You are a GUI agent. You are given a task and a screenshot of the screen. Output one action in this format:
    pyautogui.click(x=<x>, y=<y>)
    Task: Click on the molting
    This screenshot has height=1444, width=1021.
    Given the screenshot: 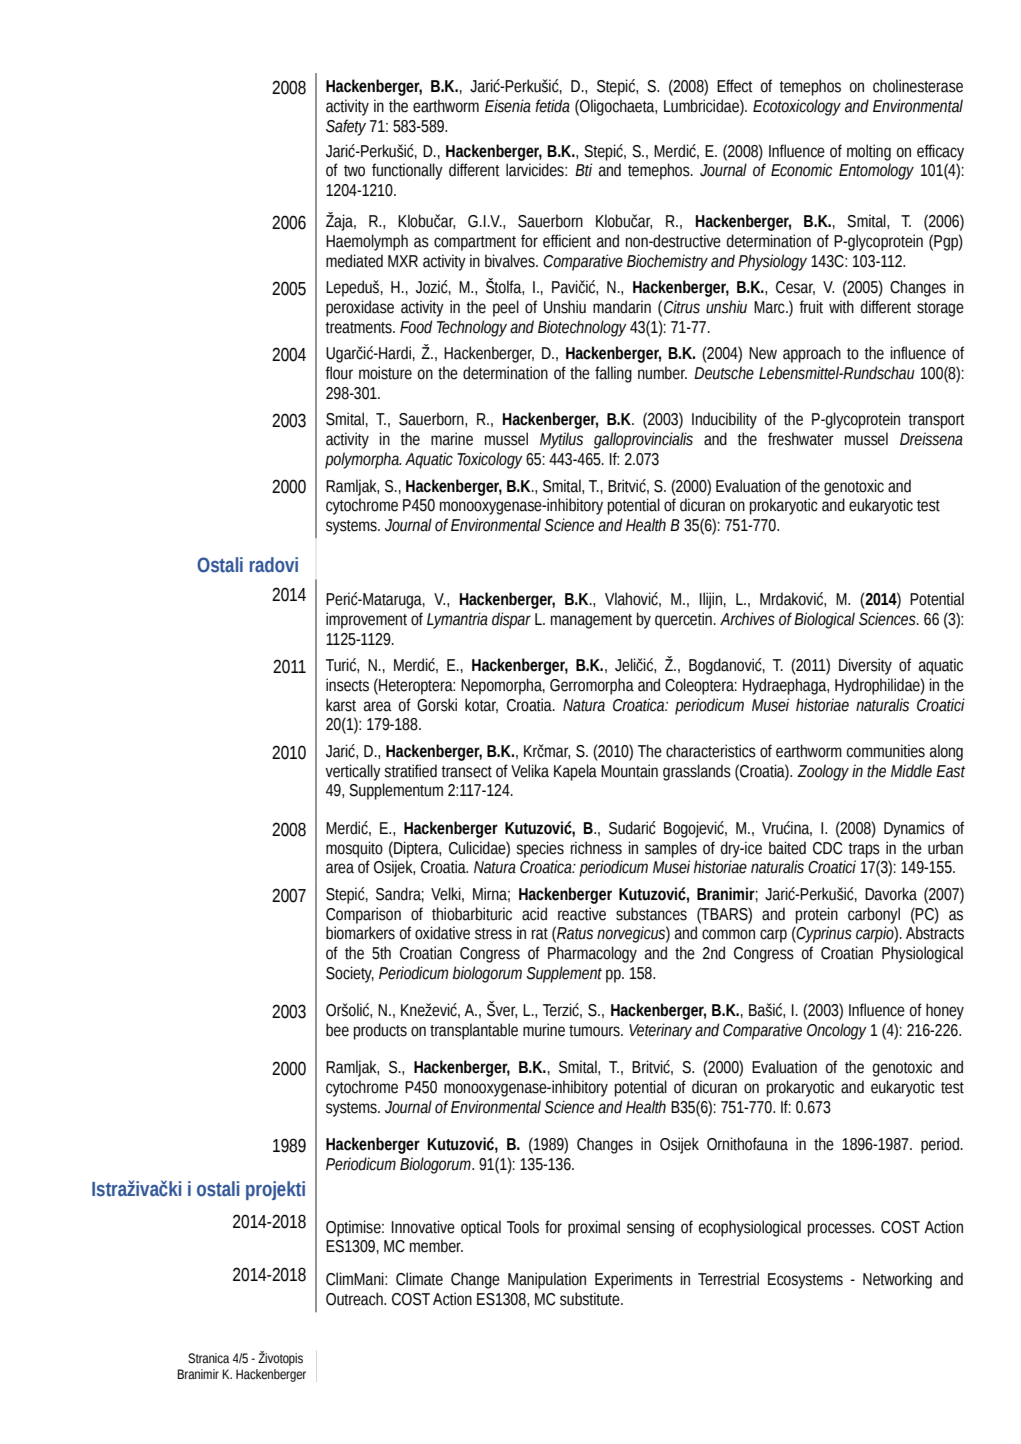 What is the action you would take?
    pyautogui.click(x=869, y=152)
